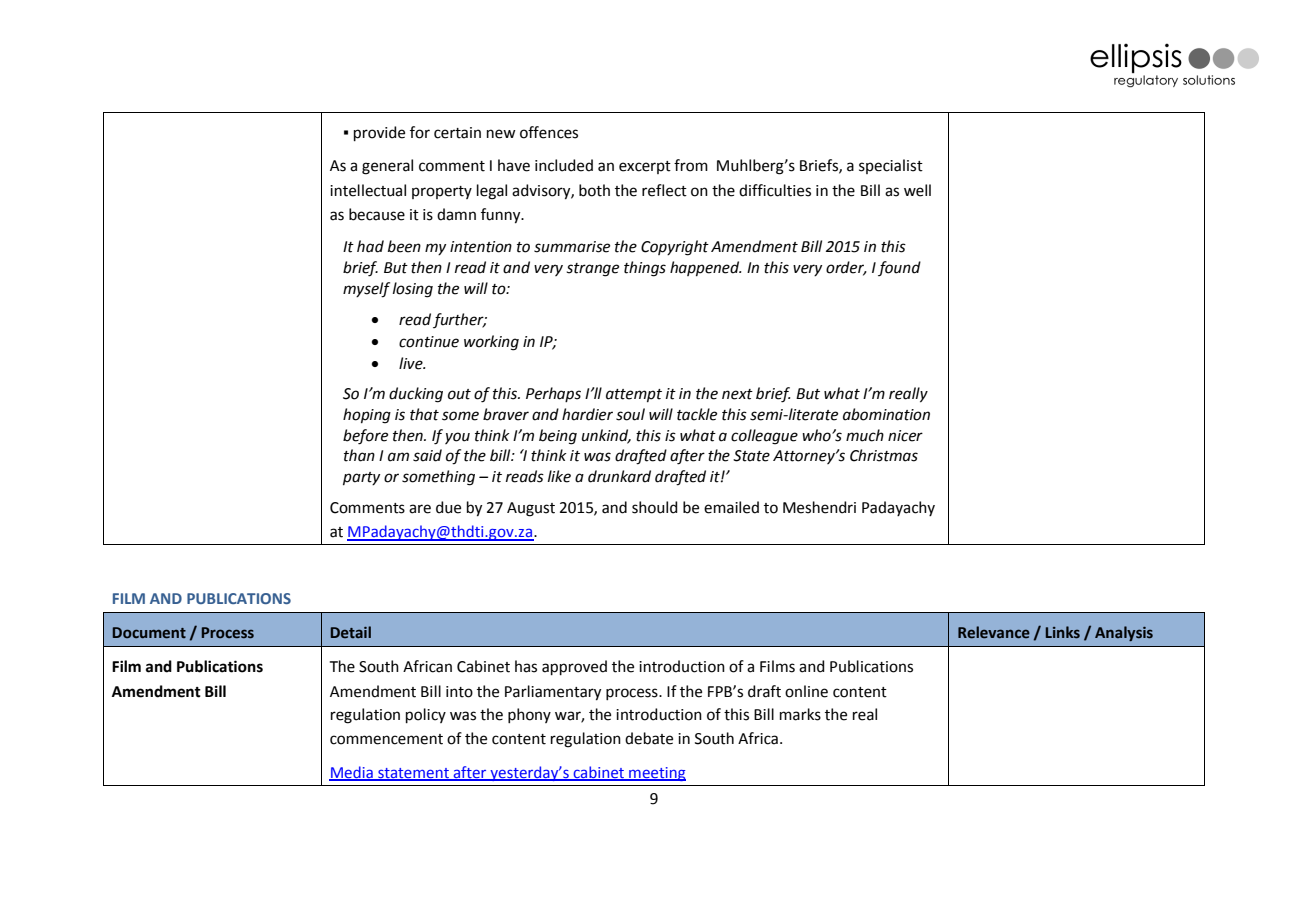 The height and width of the document is (924, 1308). Describe the element at coordinates (891, 166) in the document. I see `specialist` at that location.
